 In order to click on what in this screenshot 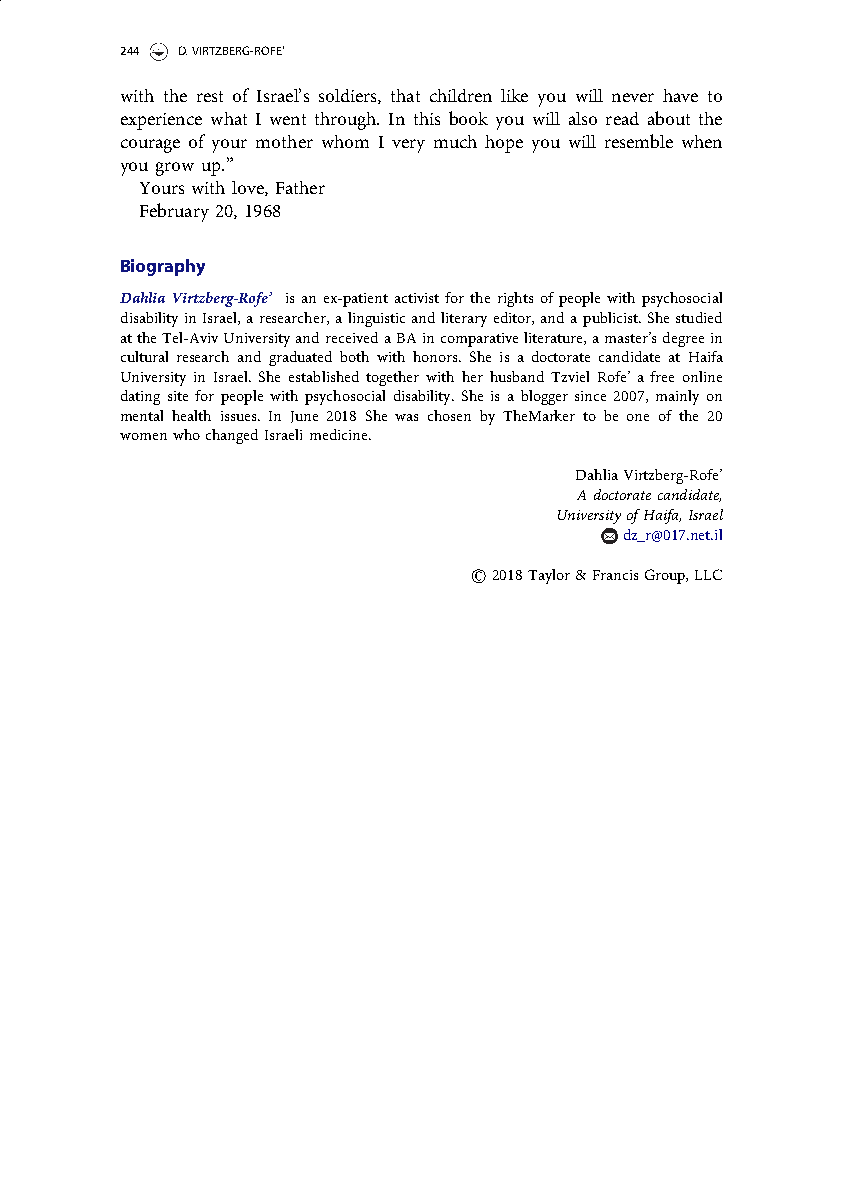, I will do `click(229, 118)`.
